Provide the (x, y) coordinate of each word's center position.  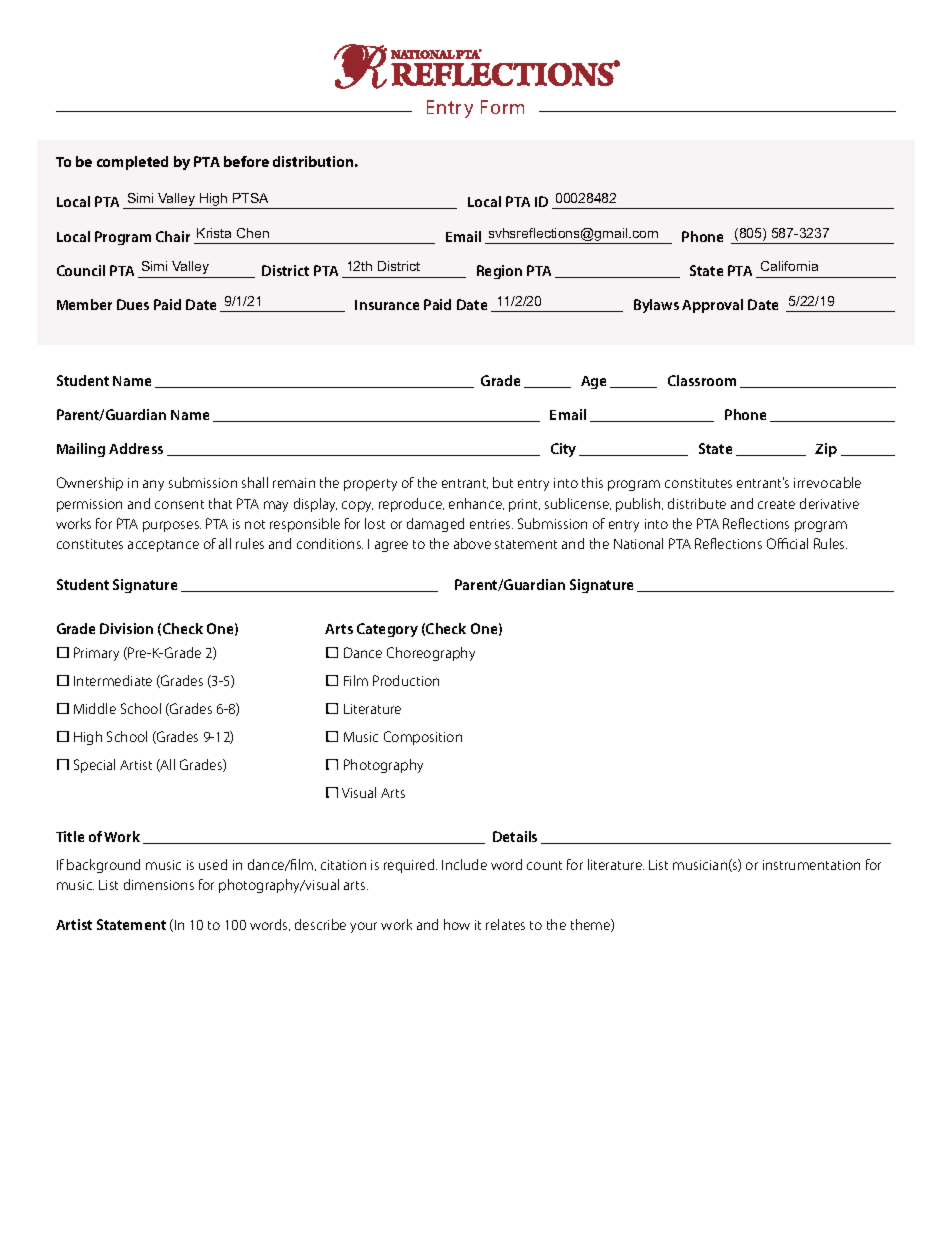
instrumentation (811, 865)
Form (502, 107)
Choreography (431, 654)
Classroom (702, 380)
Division (126, 628)
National (638, 543)
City (563, 450)
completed (132, 163)
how (457, 924)
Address (136, 448)
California (789, 266)
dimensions (159, 884)
